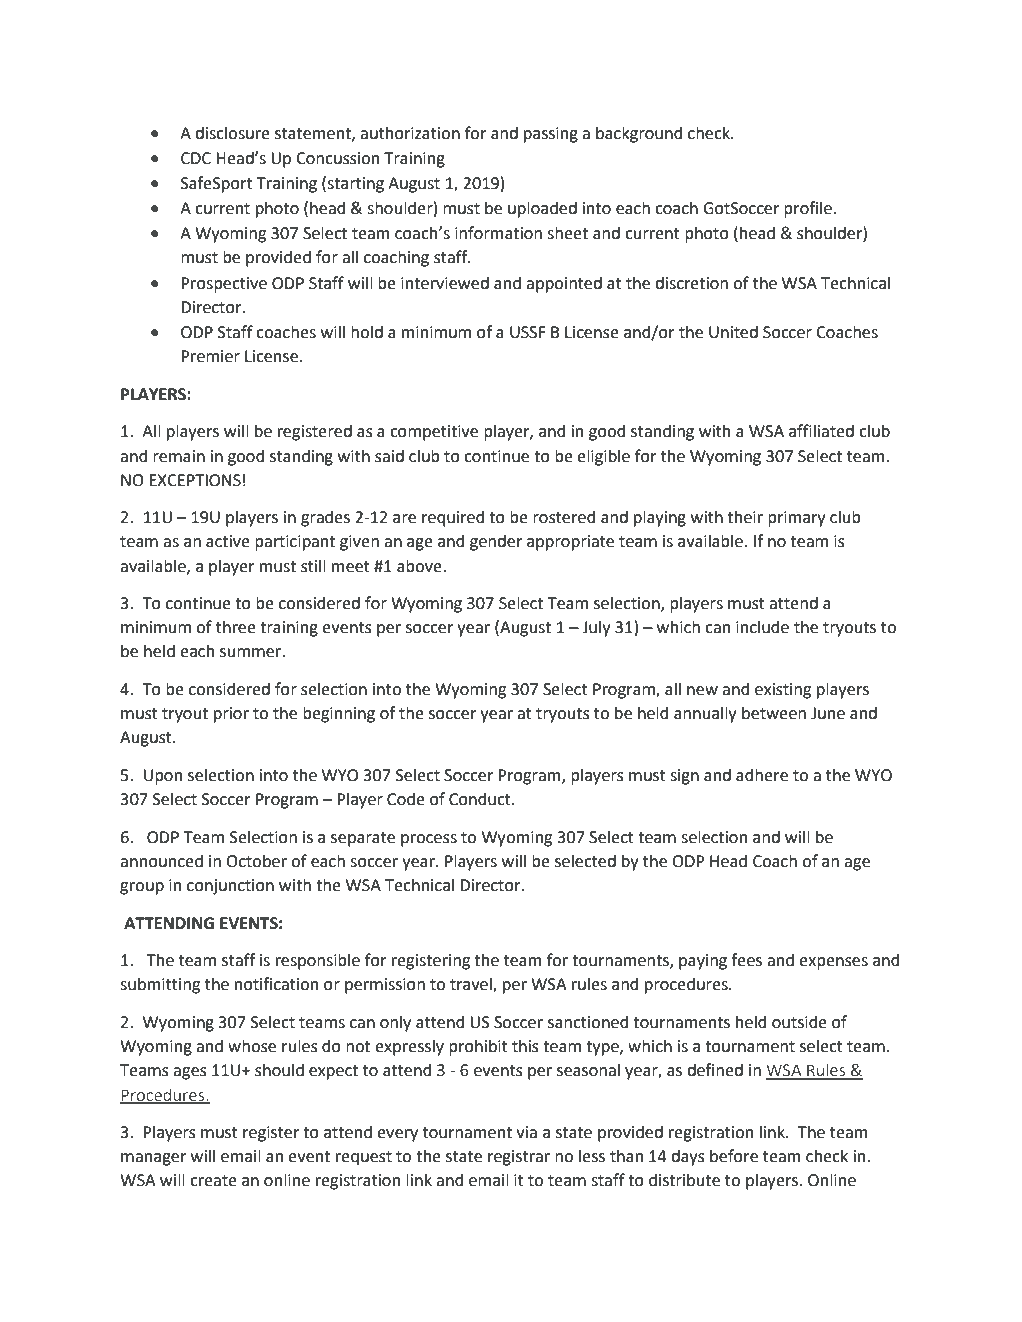  I want to click on create, so click(213, 1181).
